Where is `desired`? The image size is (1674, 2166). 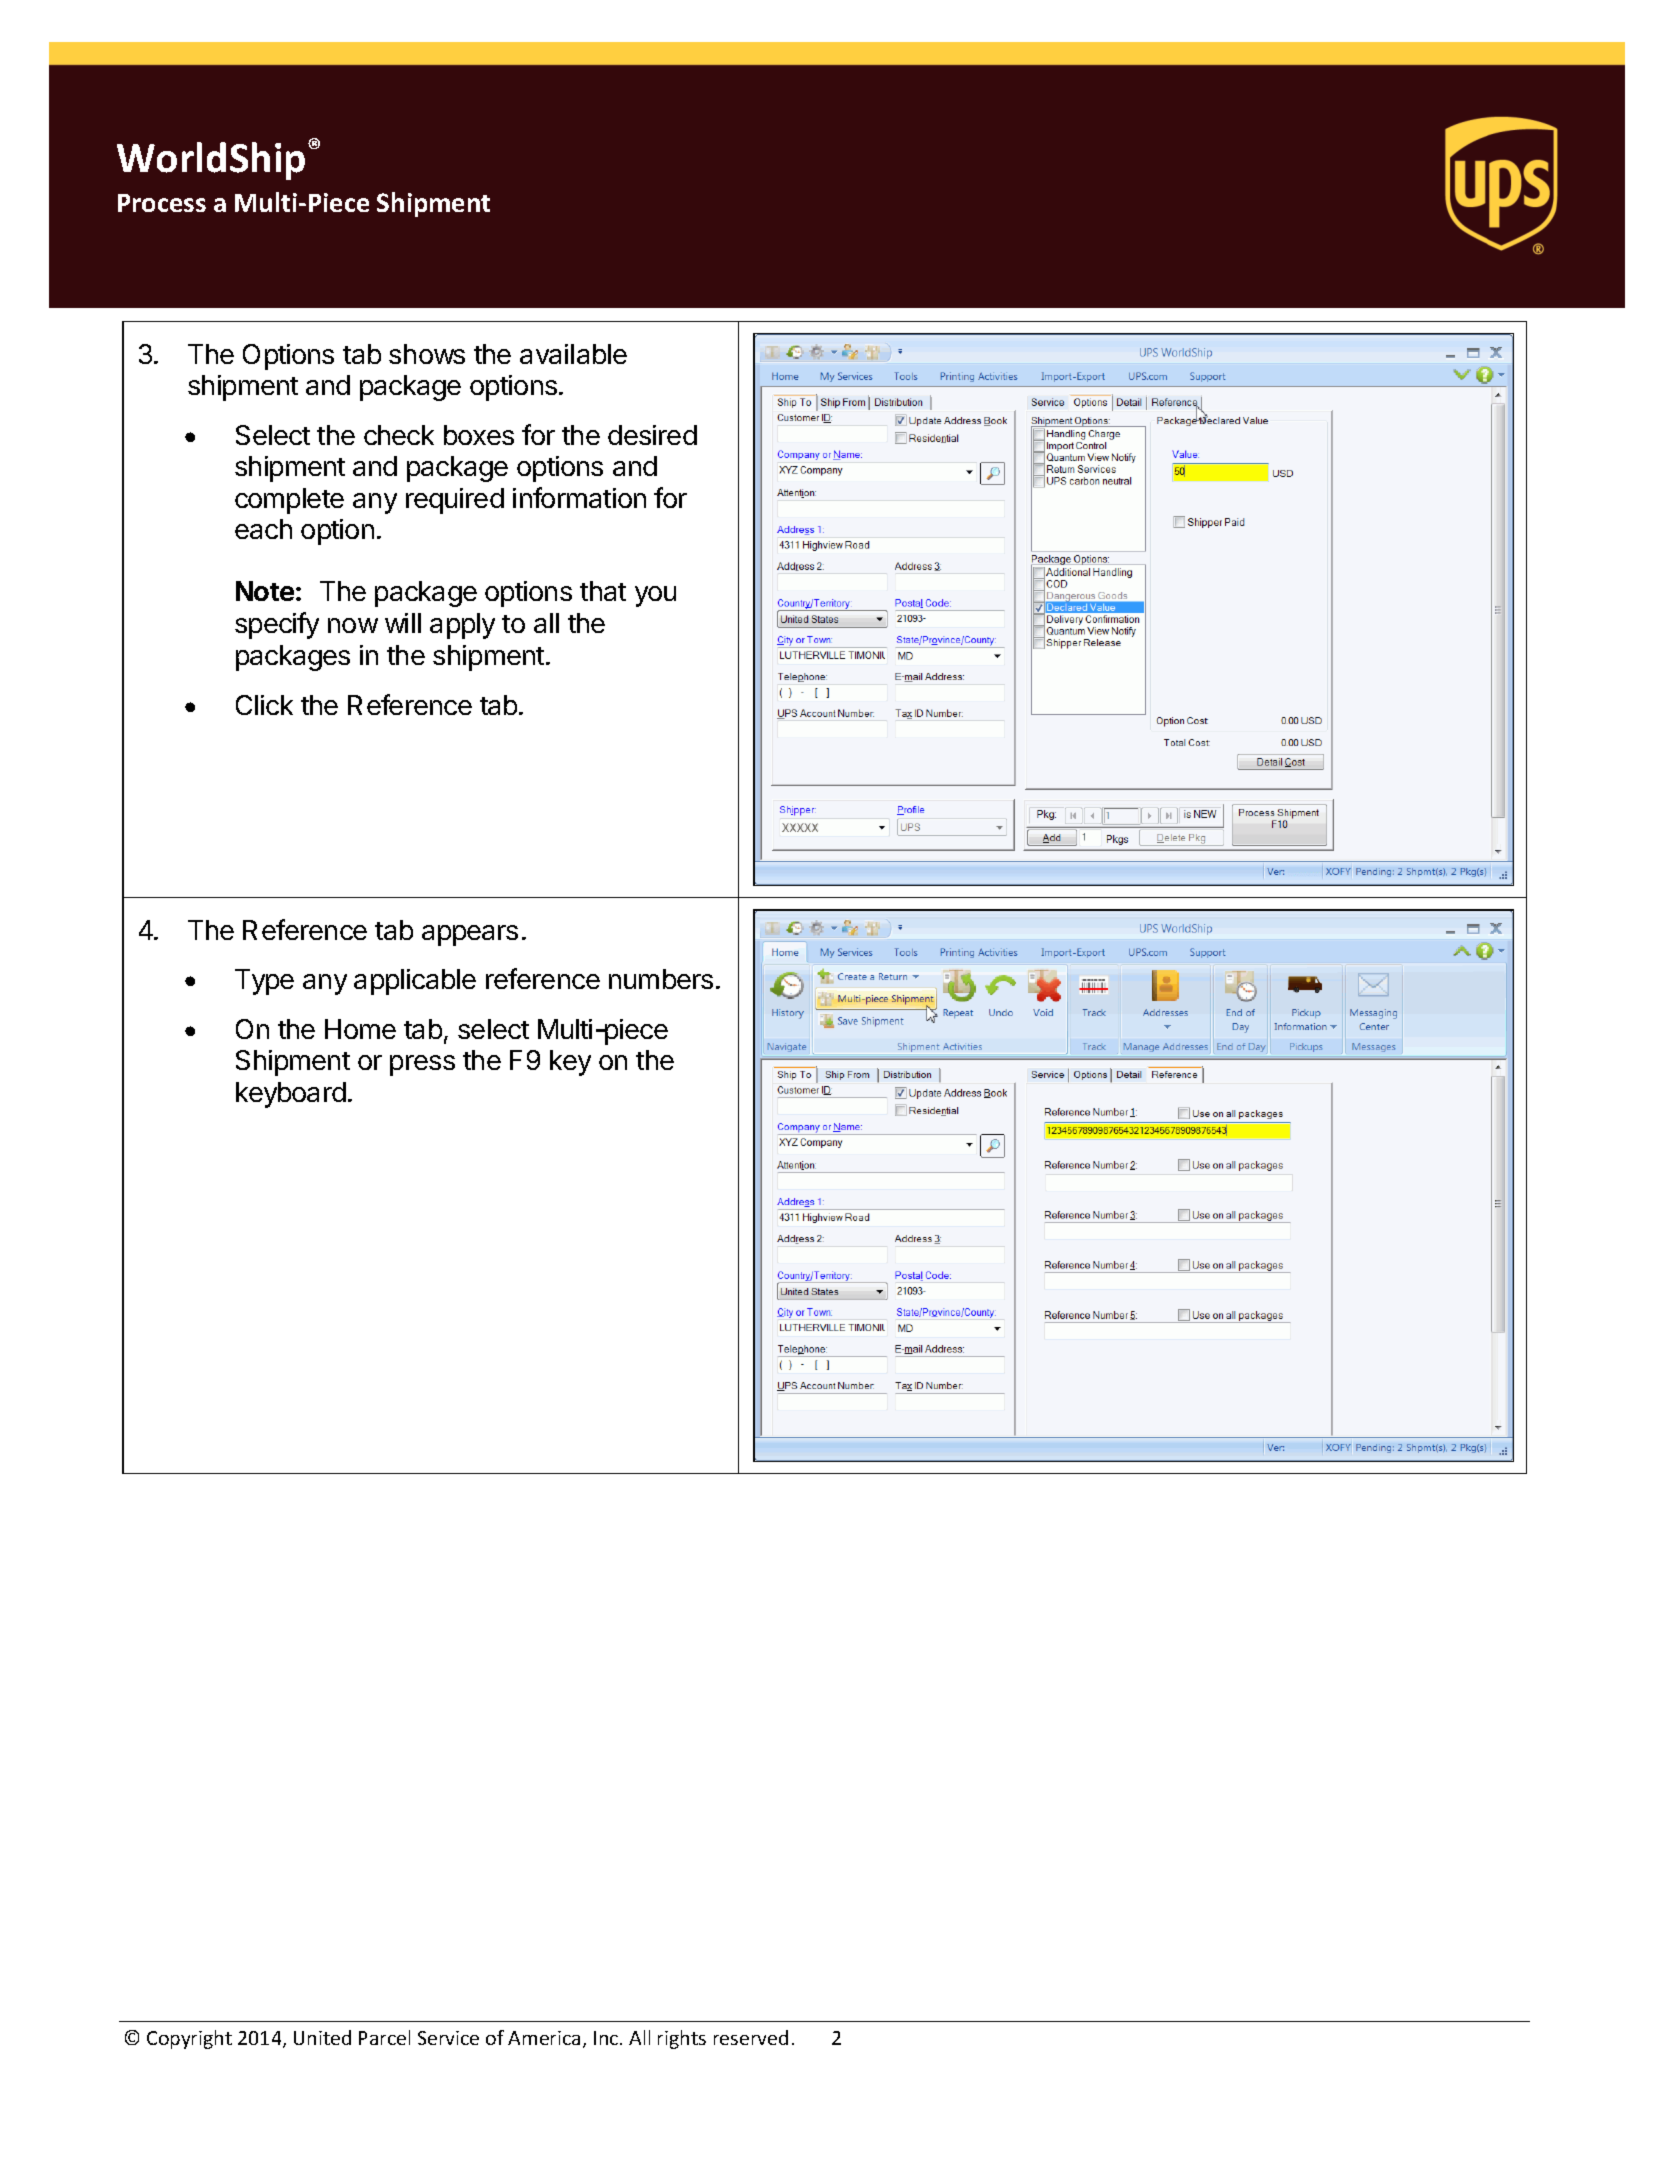
desired is located at coordinates (652, 435).
